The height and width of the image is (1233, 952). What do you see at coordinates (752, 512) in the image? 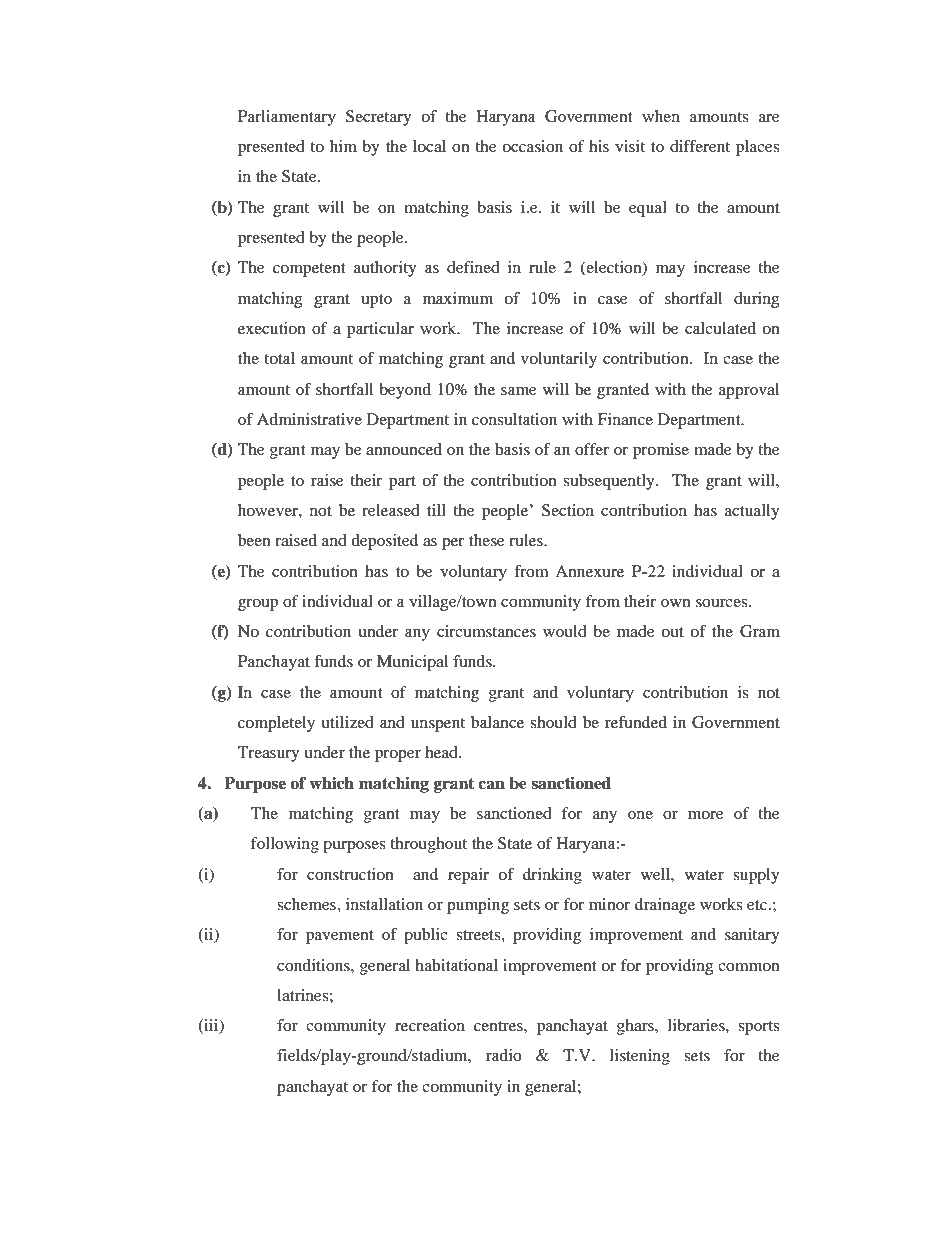
I see `actually` at bounding box center [752, 512].
